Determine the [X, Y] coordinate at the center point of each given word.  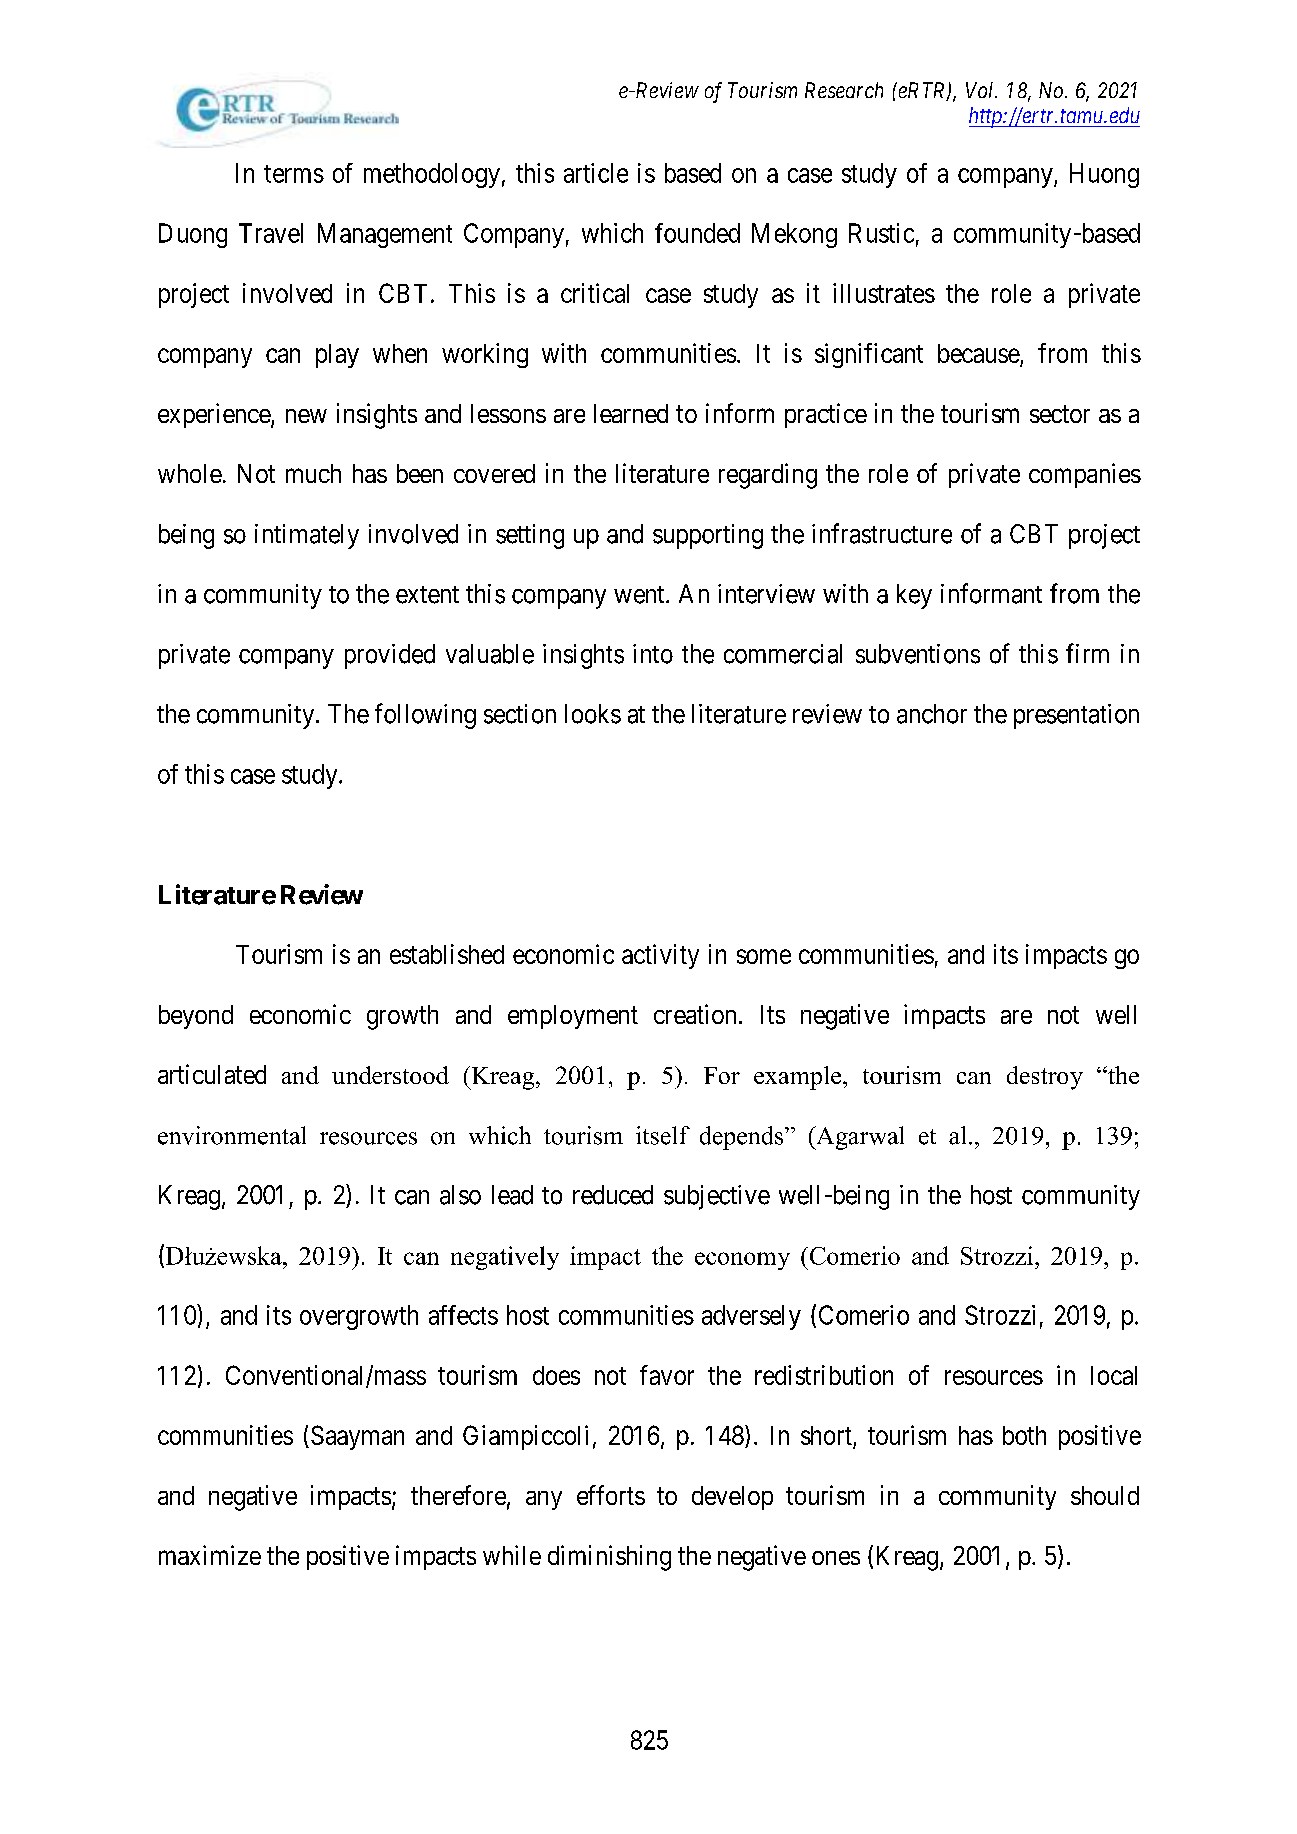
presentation [1076, 716]
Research [844, 90]
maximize [210, 1555]
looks [593, 714]
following [425, 716]
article [596, 173]
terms [294, 174]
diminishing [609, 1558]
